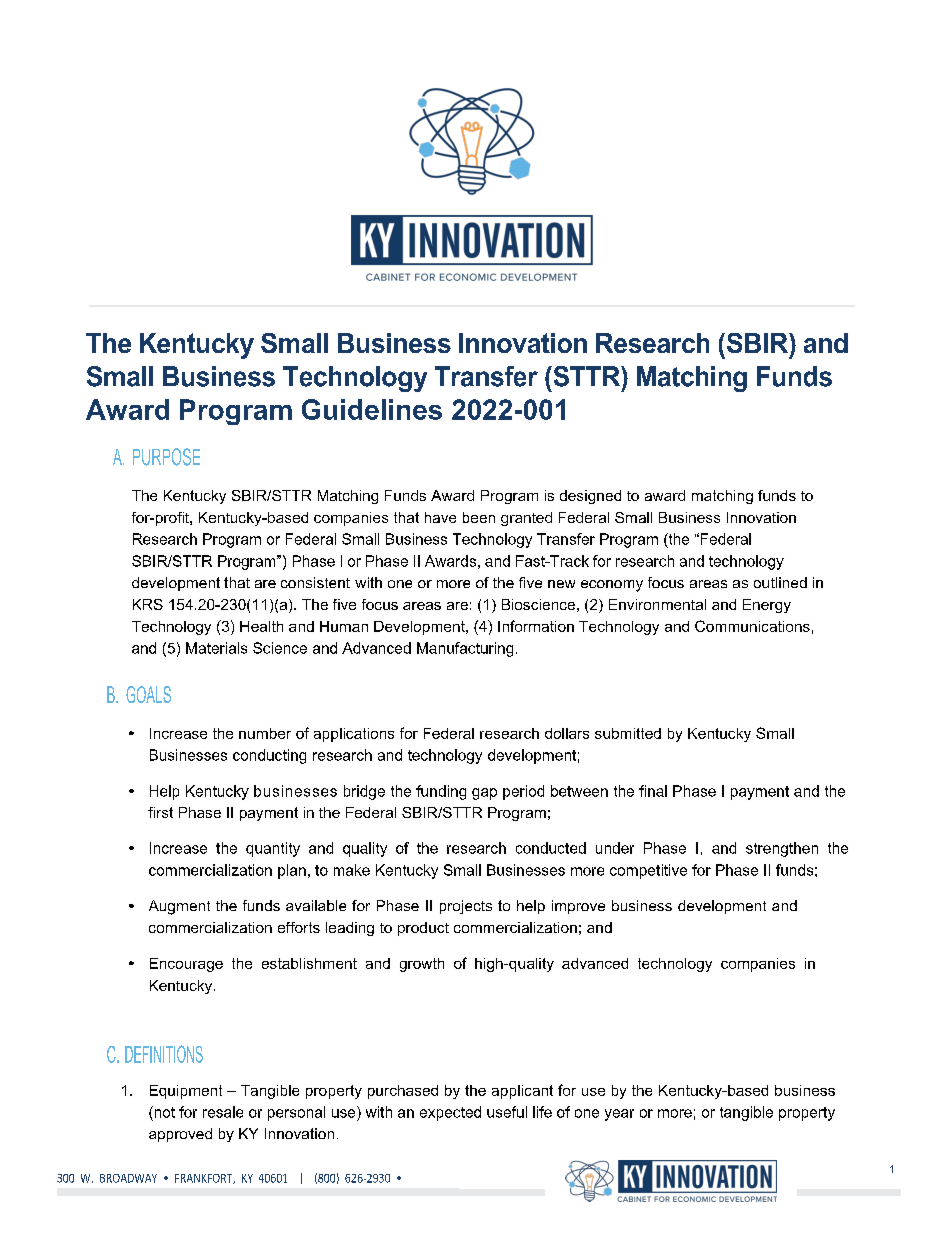 This page has height=1233, width=952. What do you see at coordinates (648, 871) in the page?
I see `competitive` at bounding box center [648, 871].
